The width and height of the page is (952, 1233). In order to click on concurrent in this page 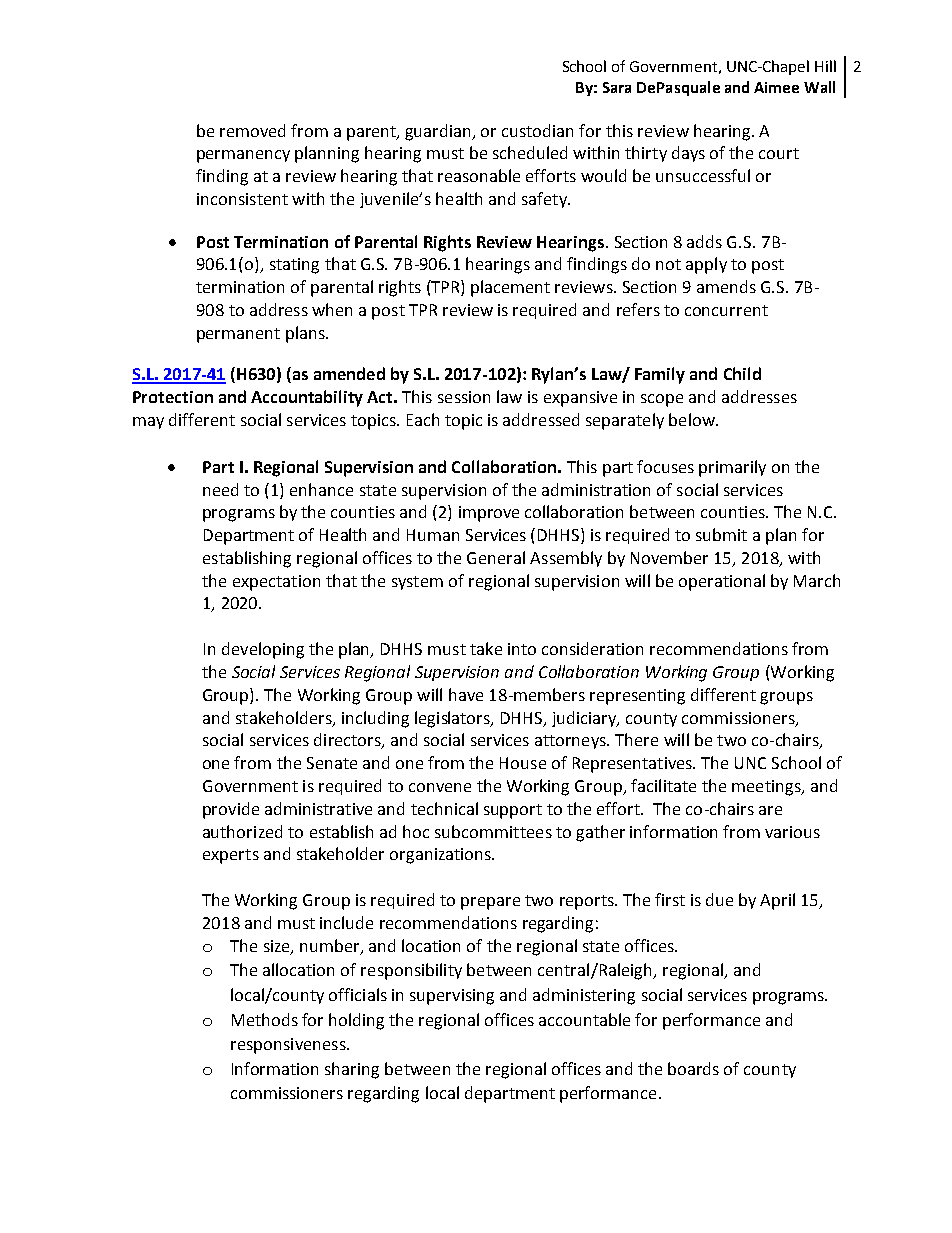, I will do `click(726, 310)`.
